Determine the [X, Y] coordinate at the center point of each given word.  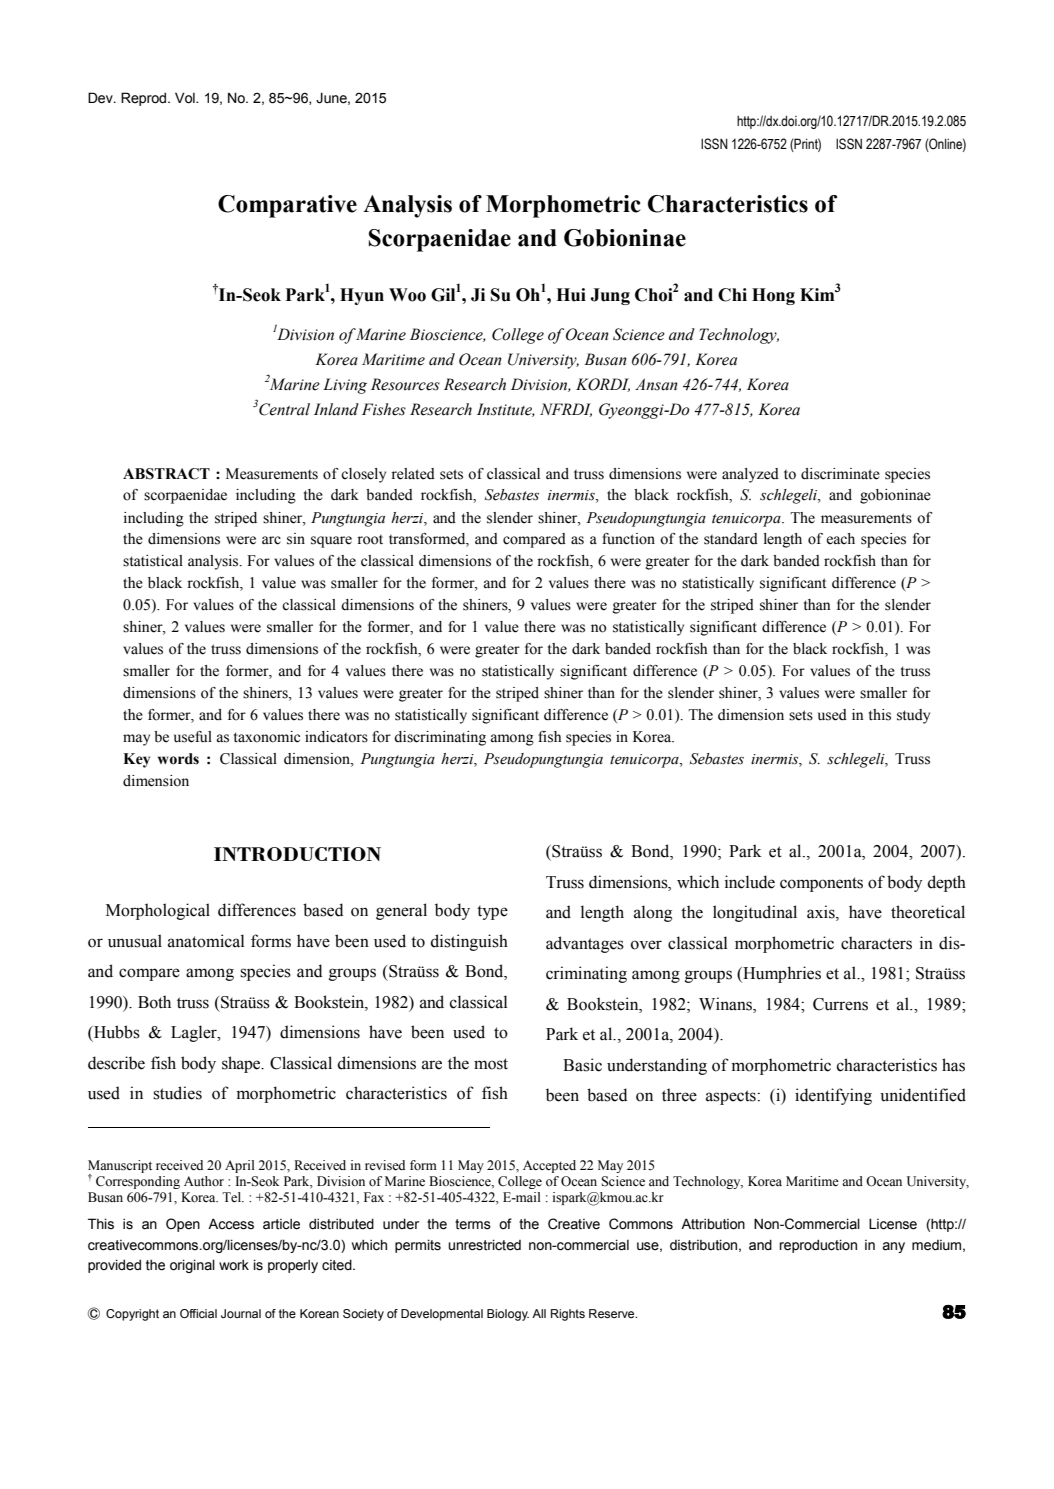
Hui [571, 295]
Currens [840, 1004]
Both [154, 1002]
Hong [773, 296]
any [893, 1247]
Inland [336, 409]
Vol [186, 98]
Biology [508, 1315]
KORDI [603, 385]
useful [193, 737]
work [234, 1265]
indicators [336, 737]
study [913, 716]
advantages [585, 944]
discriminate [840, 474]
